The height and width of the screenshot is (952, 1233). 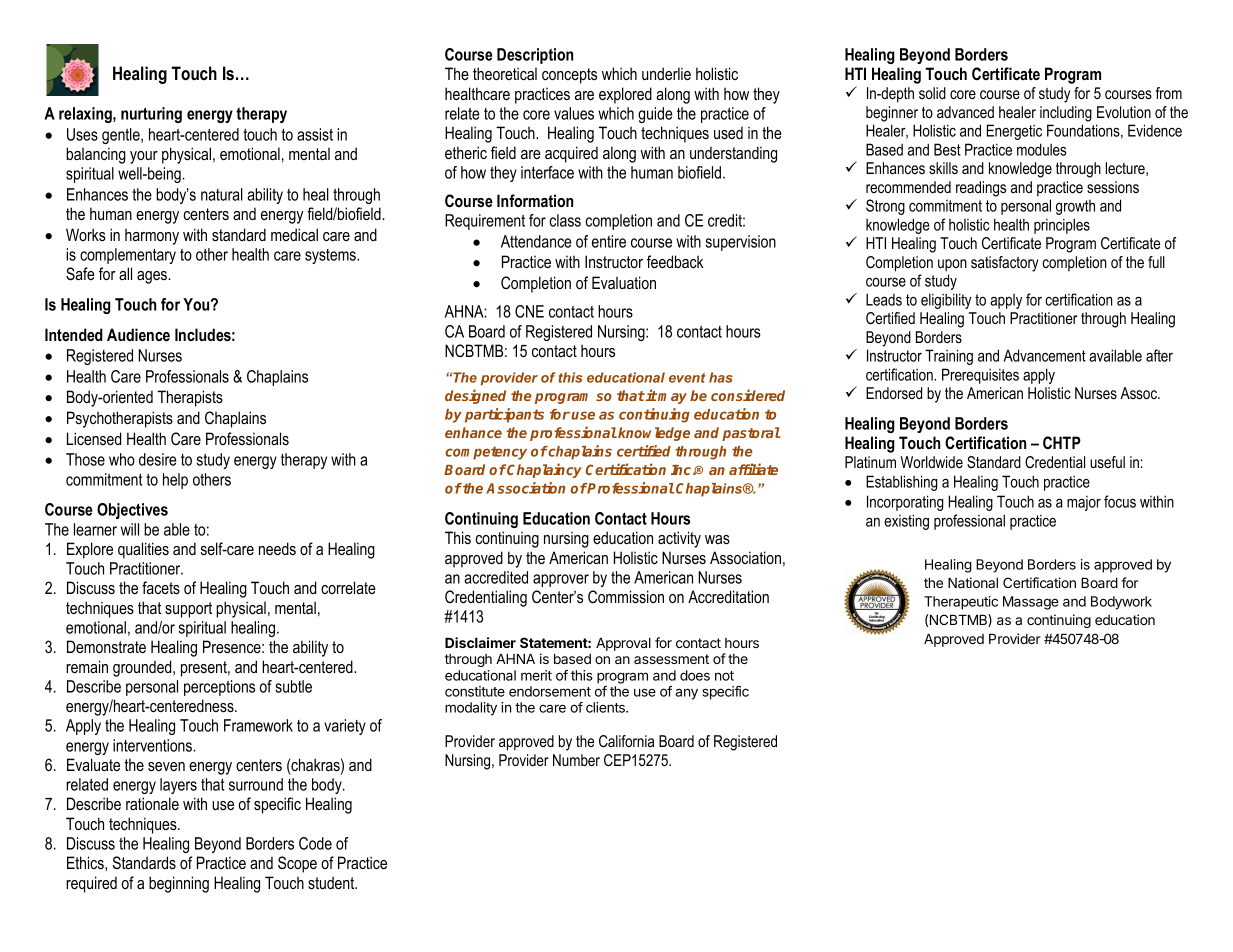 What do you see at coordinates (1005, 264) in the screenshot?
I see `satisfactory` at bounding box center [1005, 264].
